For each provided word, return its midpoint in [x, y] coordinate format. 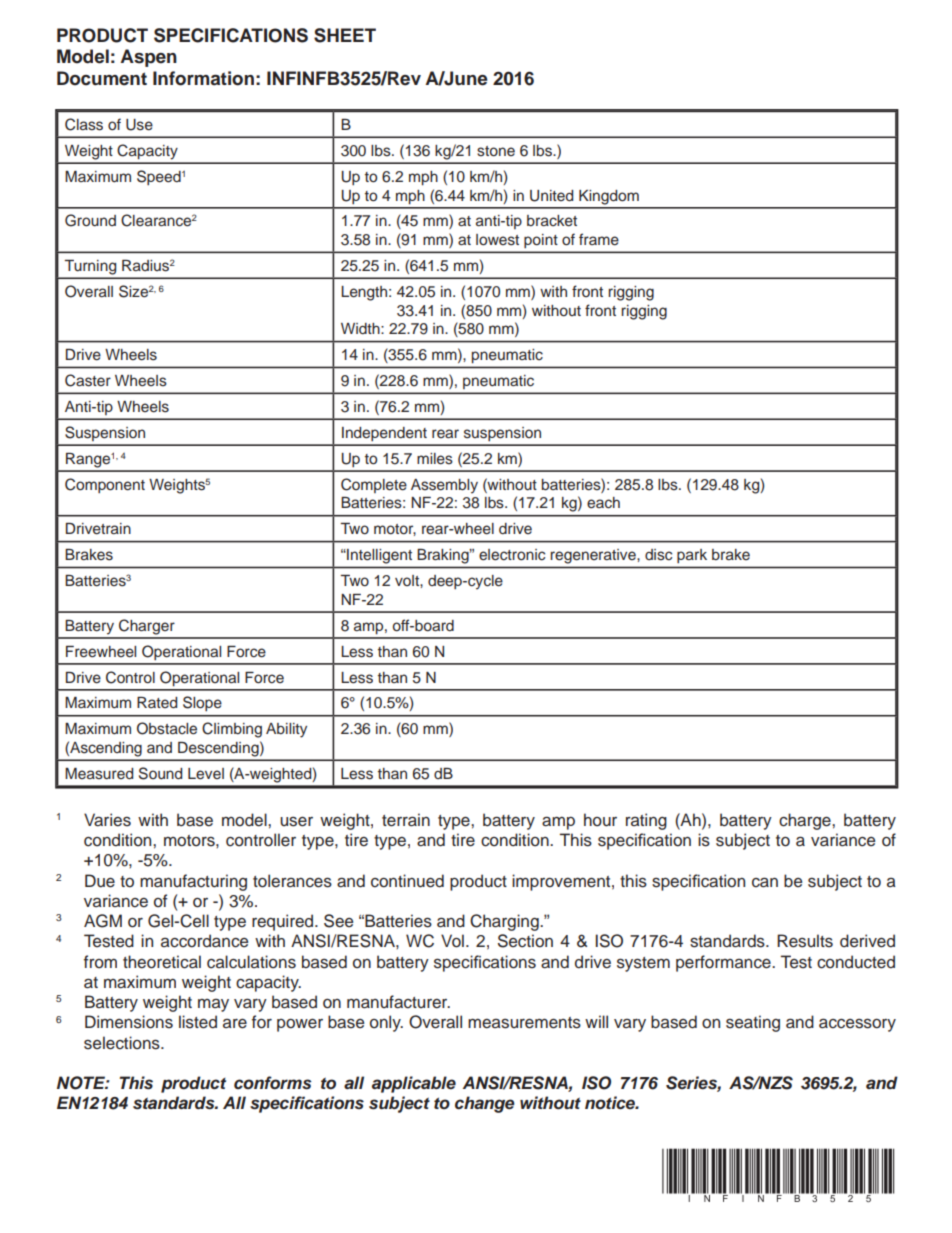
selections [123, 1043]
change [485, 1104]
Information [203, 78]
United [551, 196]
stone [496, 151]
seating [753, 1023]
